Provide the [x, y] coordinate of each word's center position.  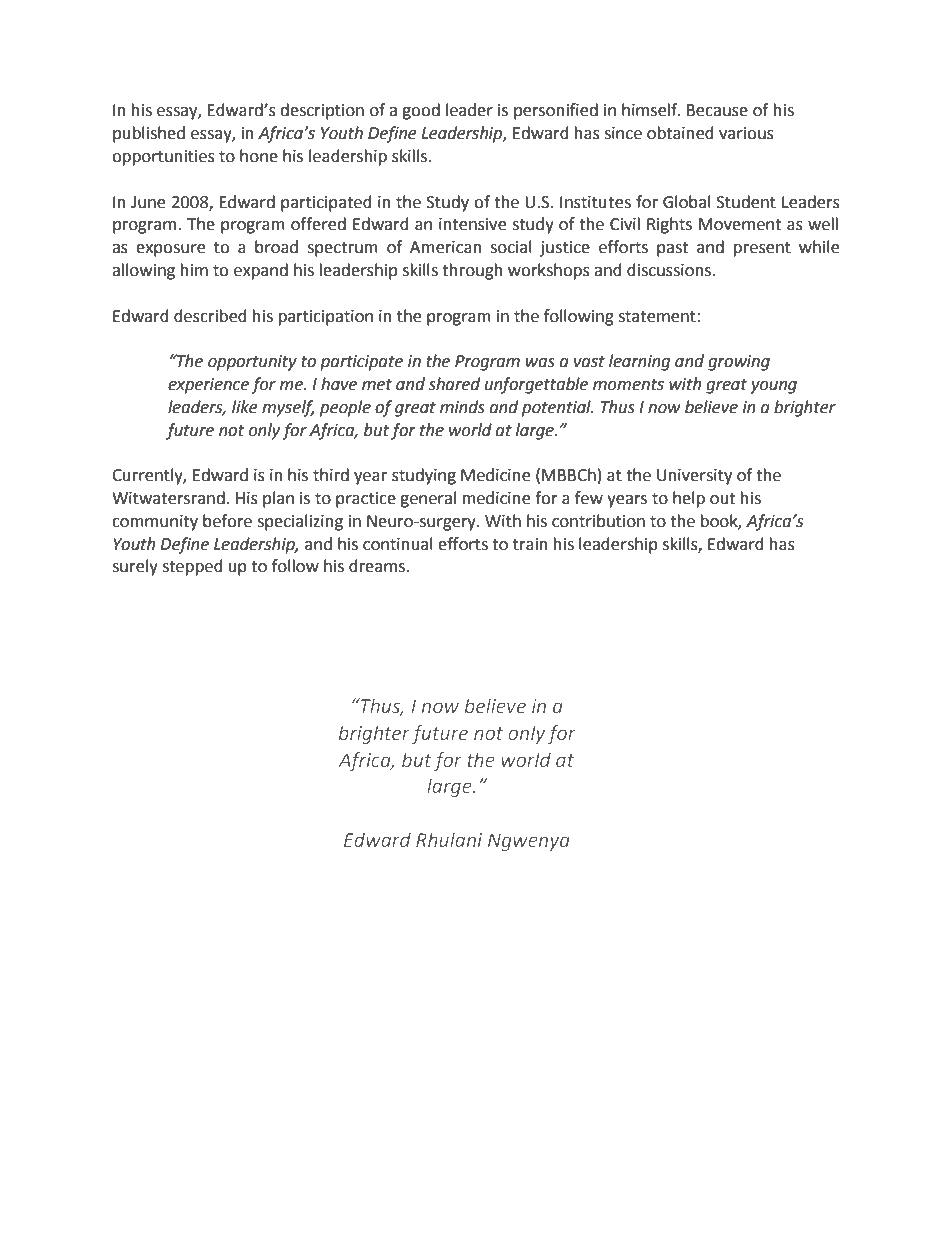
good [421, 111]
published [149, 134]
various [746, 133]
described [210, 316]
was [540, 363]
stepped [192, 567]
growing [739, 363]
